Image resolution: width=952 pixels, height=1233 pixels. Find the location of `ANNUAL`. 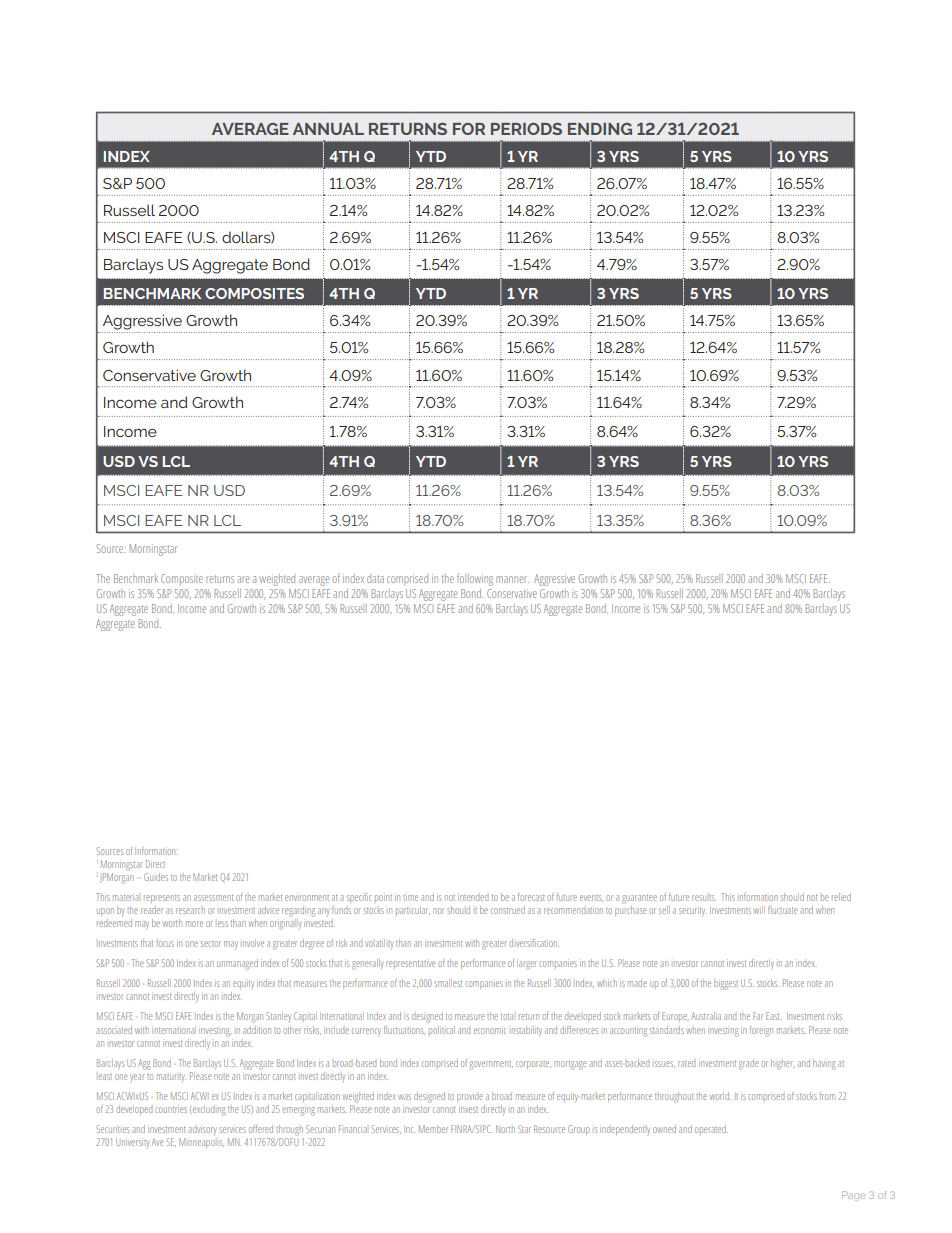

ANNUAL is located at coordinates (328, 129).
